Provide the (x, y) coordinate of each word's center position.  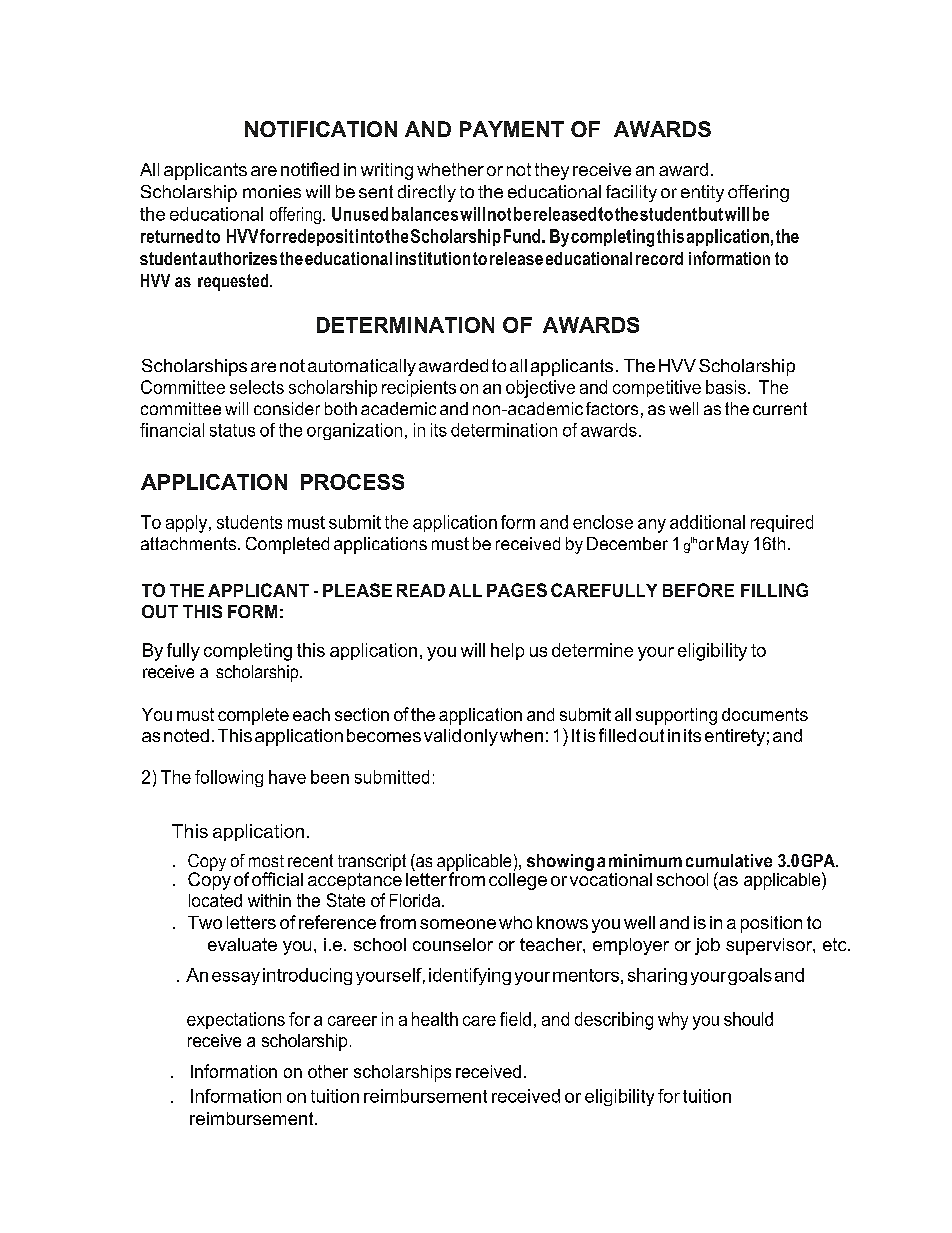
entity (702, 193)
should (748, 1019)
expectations (236, 1020)
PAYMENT (512, 129)
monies (272, 191)
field (515, 1019)
